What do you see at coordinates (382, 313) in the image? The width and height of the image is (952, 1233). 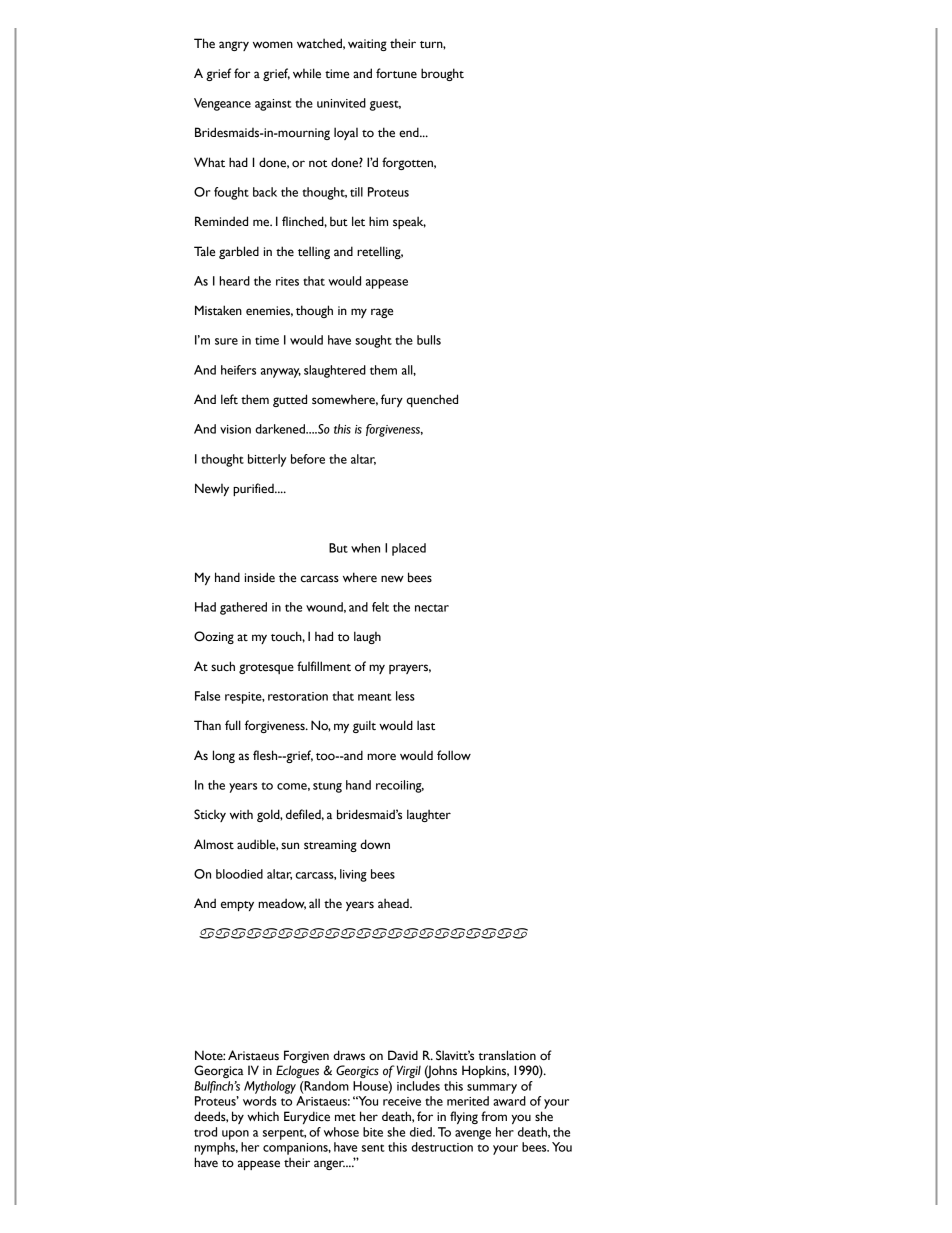 I see `rage` at bounding box center [382, 313].
